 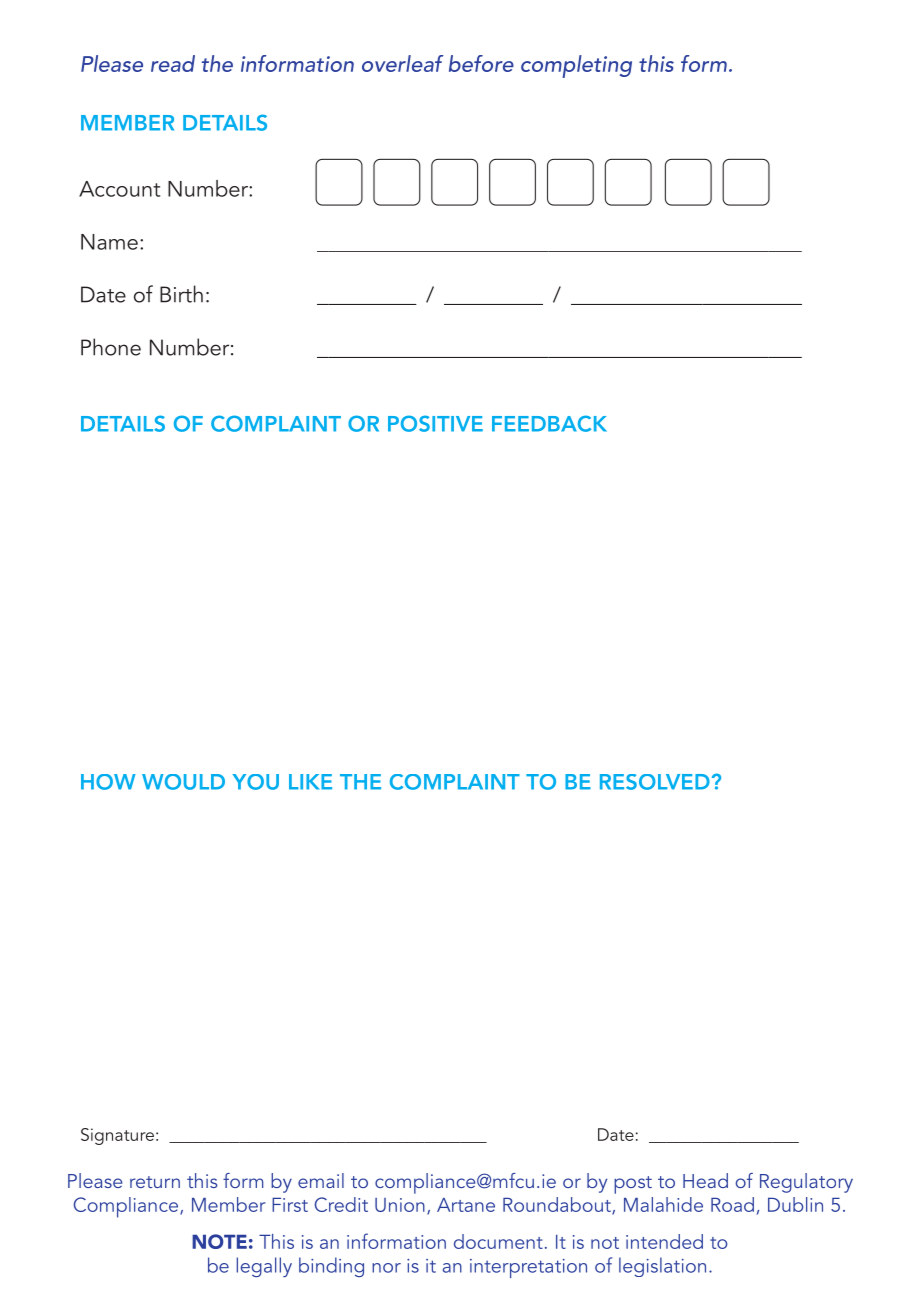 I want to click on read, so click(x=173, y=63).
